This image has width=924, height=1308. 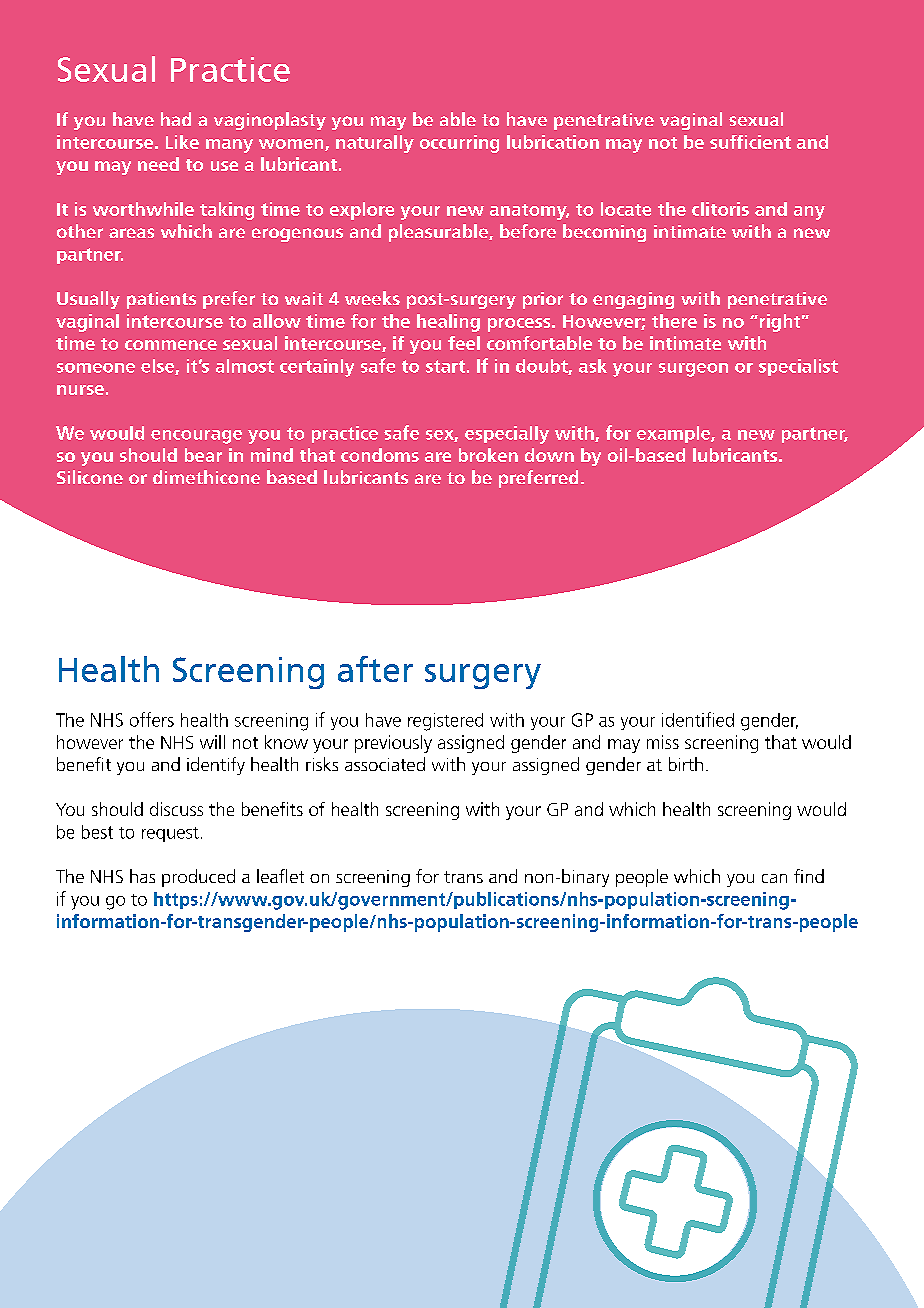 I want to click on Like, so click(x=182, y=142).
